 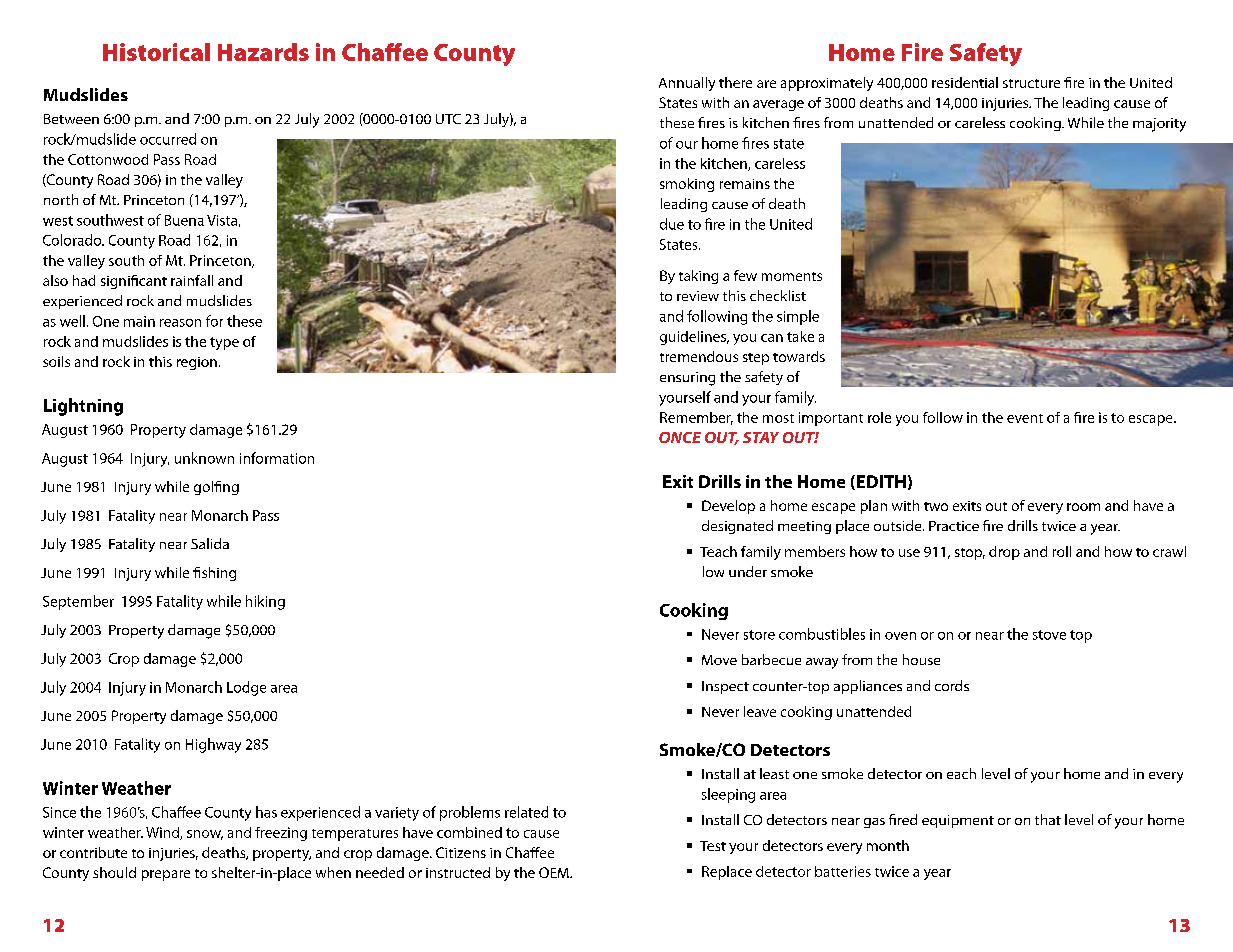 What do you see at coordinates (555, 872) in the page?
I see `OEM` at bounding box center [555, 872].
